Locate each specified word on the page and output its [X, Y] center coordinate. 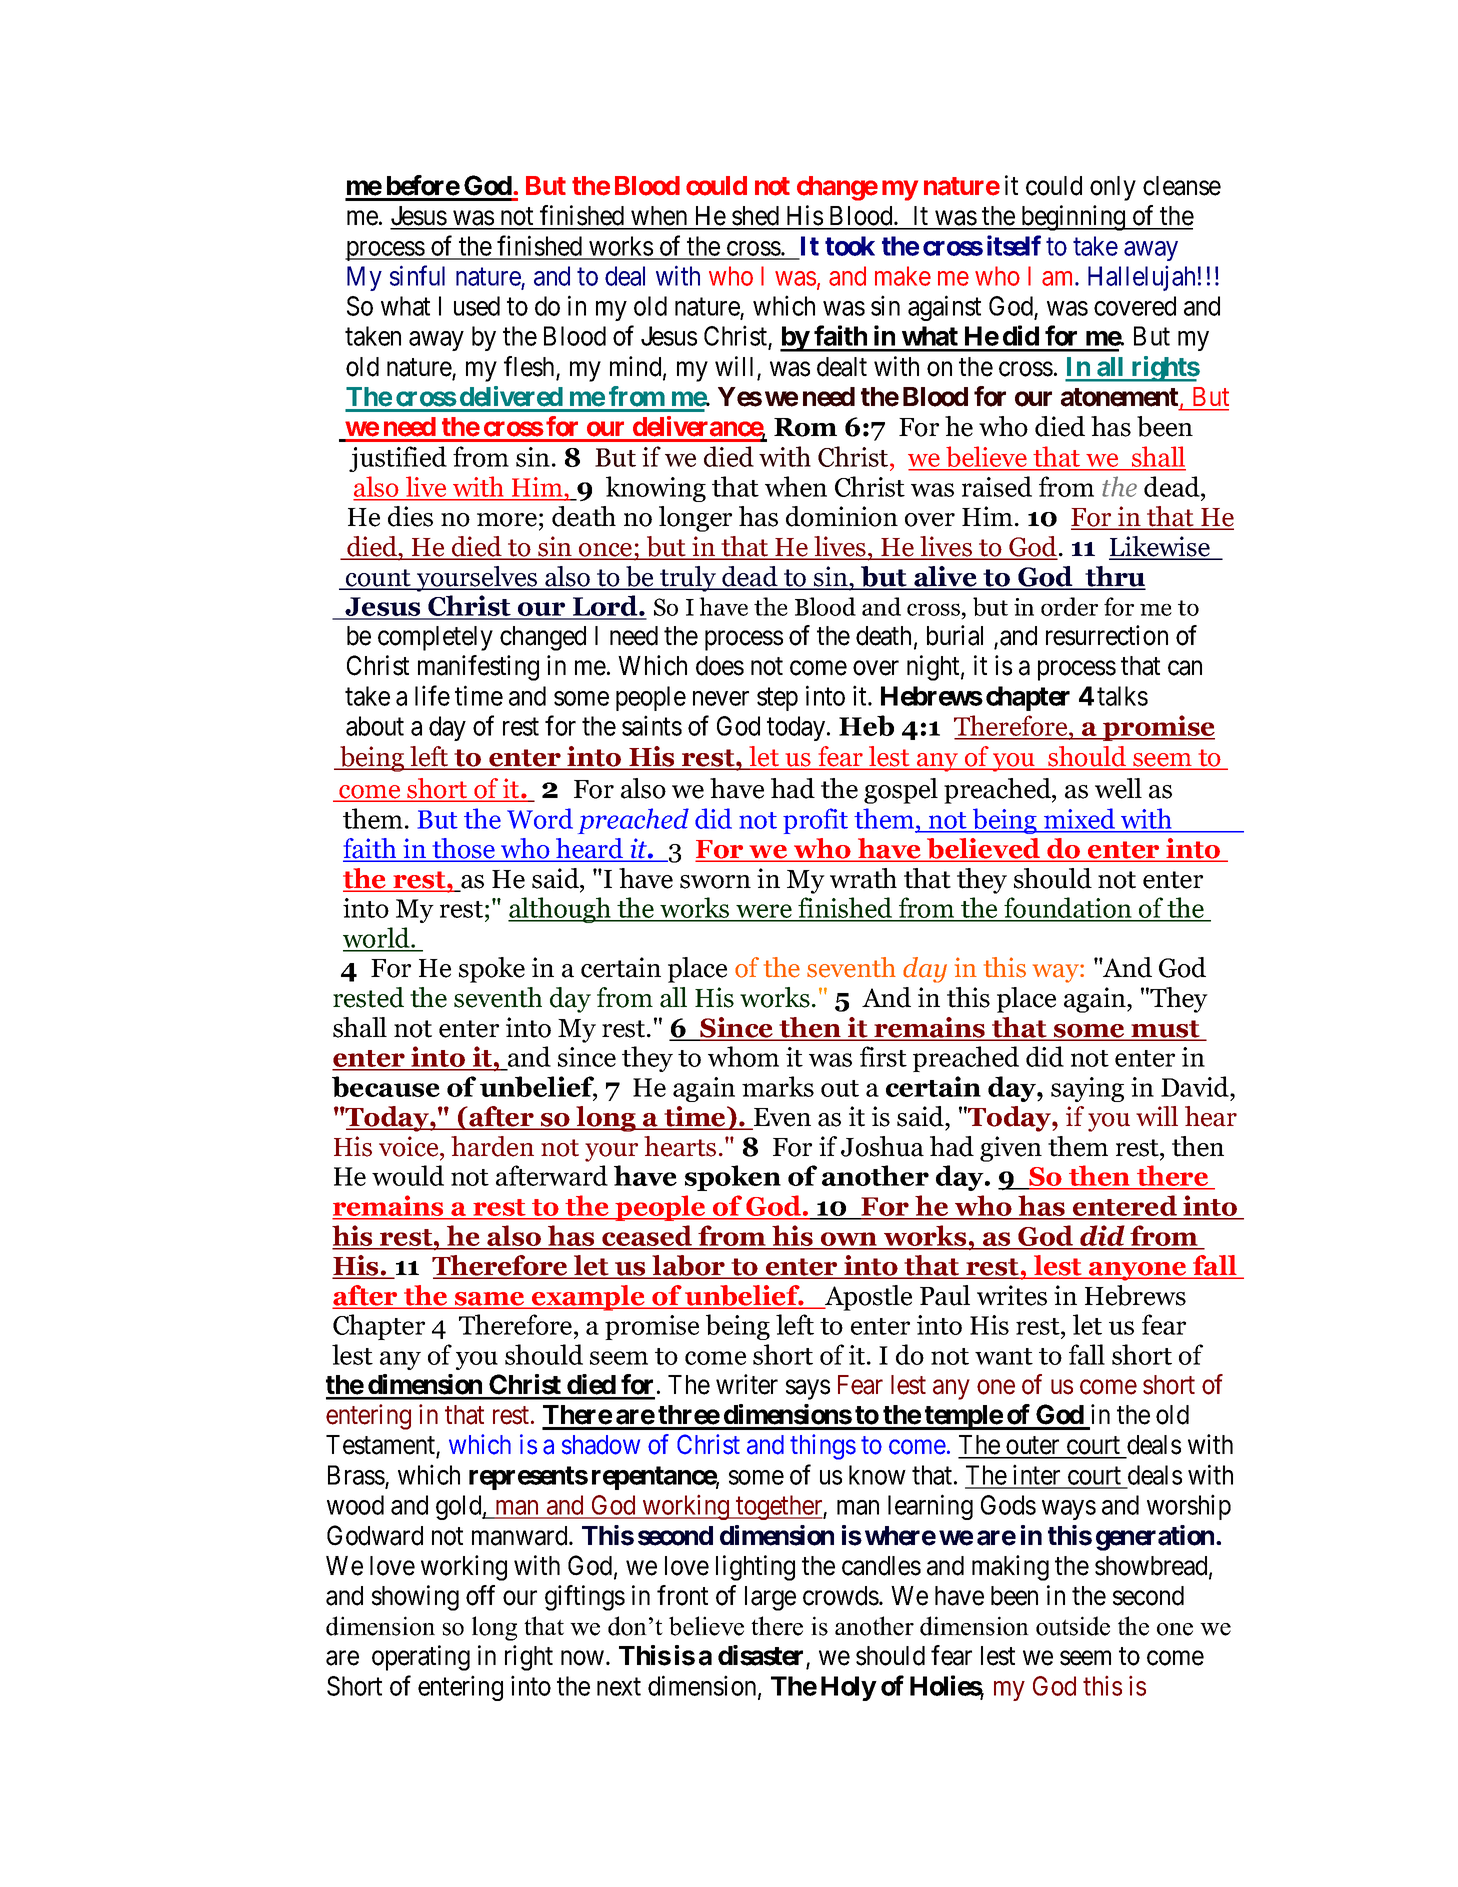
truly [688, 579]
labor [688, 1266]
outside [1073, 1626]
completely [435, 638]
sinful [417, 275]
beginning [1073, 218]
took [850, 246]
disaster [762, 1656]
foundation [1068, 909]
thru [1114, 577]
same [490, 1300]
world [377, 939]
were [764, 912]
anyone [1138, 1271]
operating [421, 1658]
